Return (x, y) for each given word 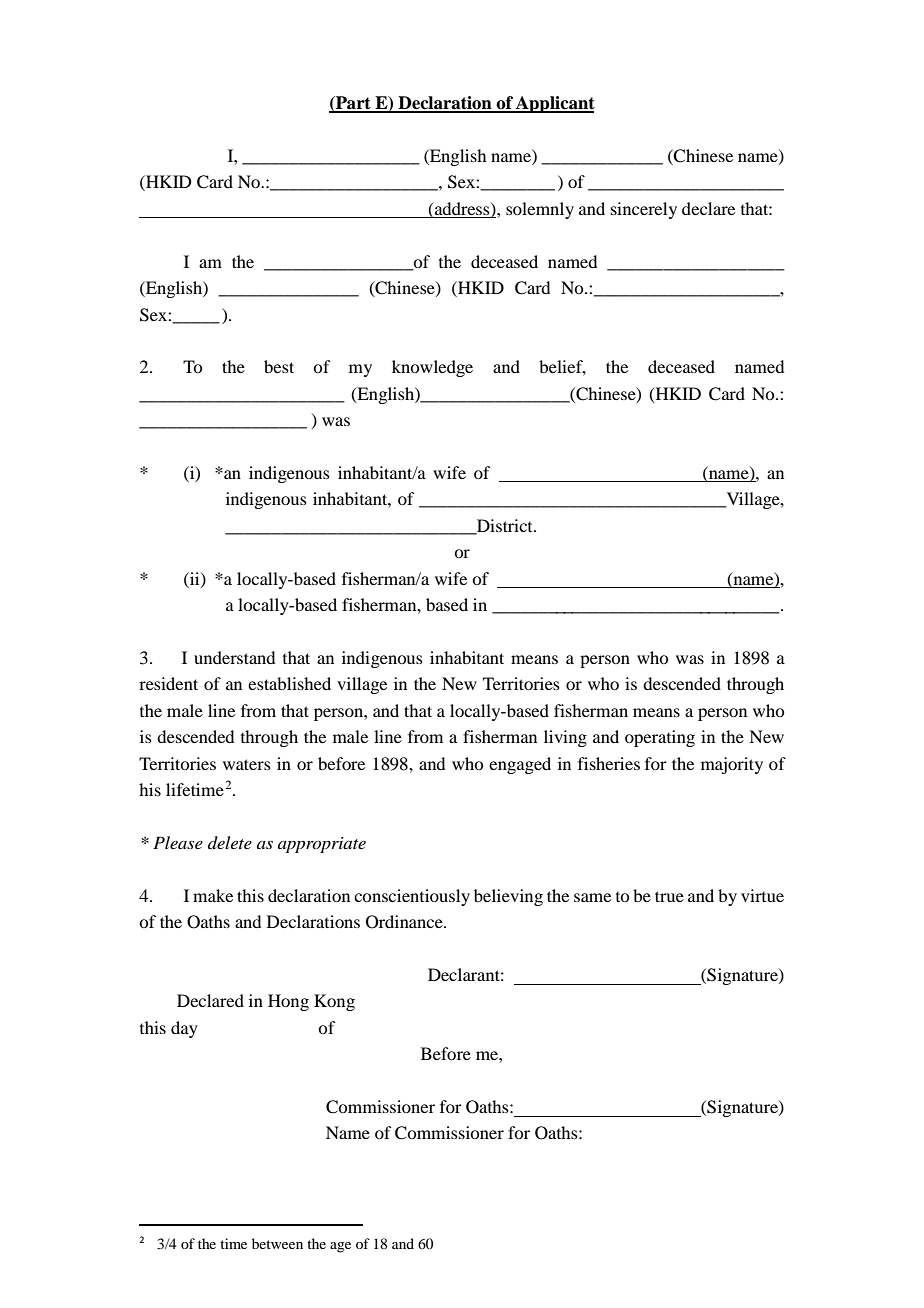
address (462, 209)
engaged (520, 765)
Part (353, 104)
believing (508, 897)
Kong (334, 1002)
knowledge (432, 368)
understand (234, 657)
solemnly (540, 210)
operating (660, 738)
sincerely (644, 210)
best (279, 366)
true (669, 896)
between (277, 1243)
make (213, 895)
